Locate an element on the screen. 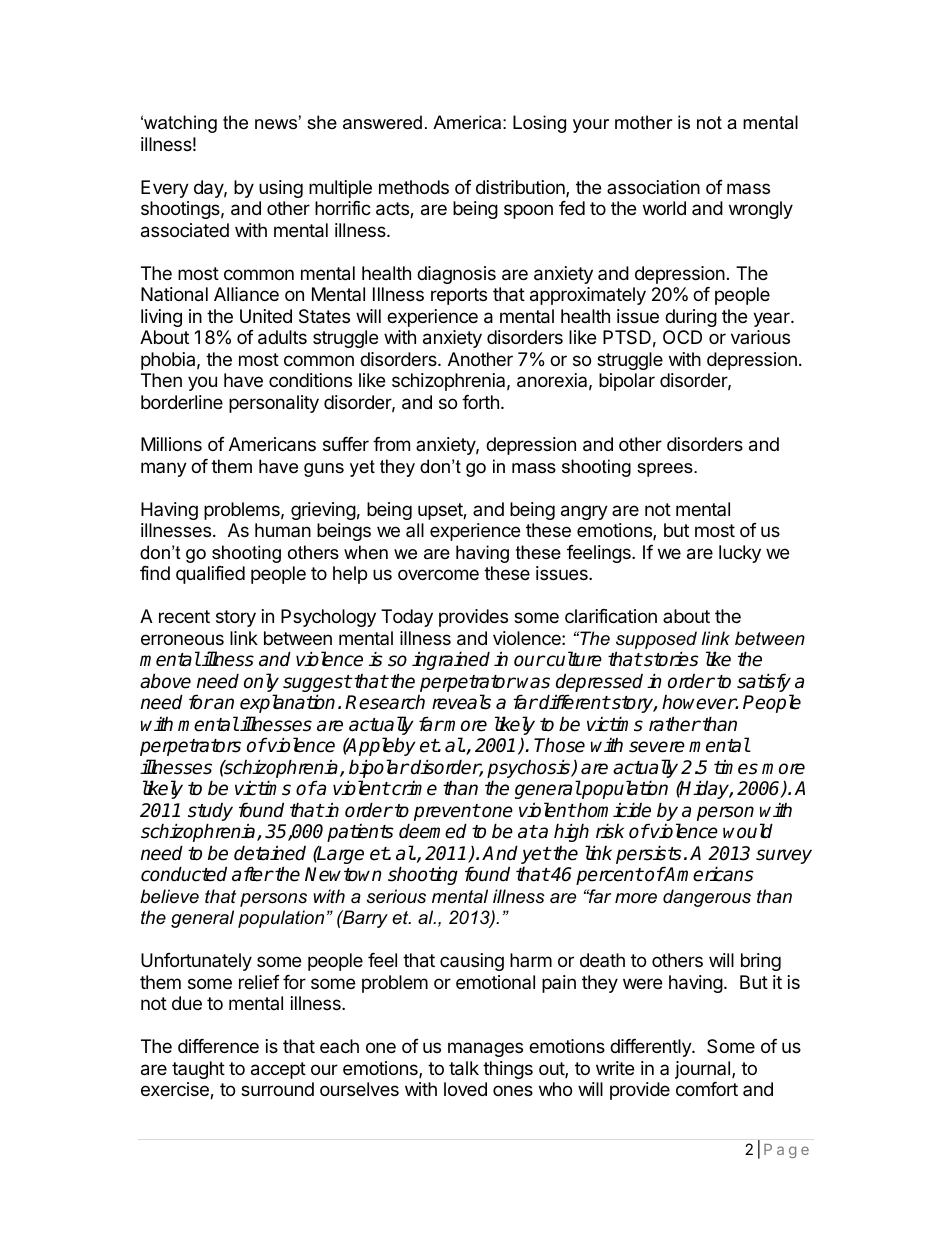 This screenshot has height=1233, width=952. association is located at coordinates (653, 187).
